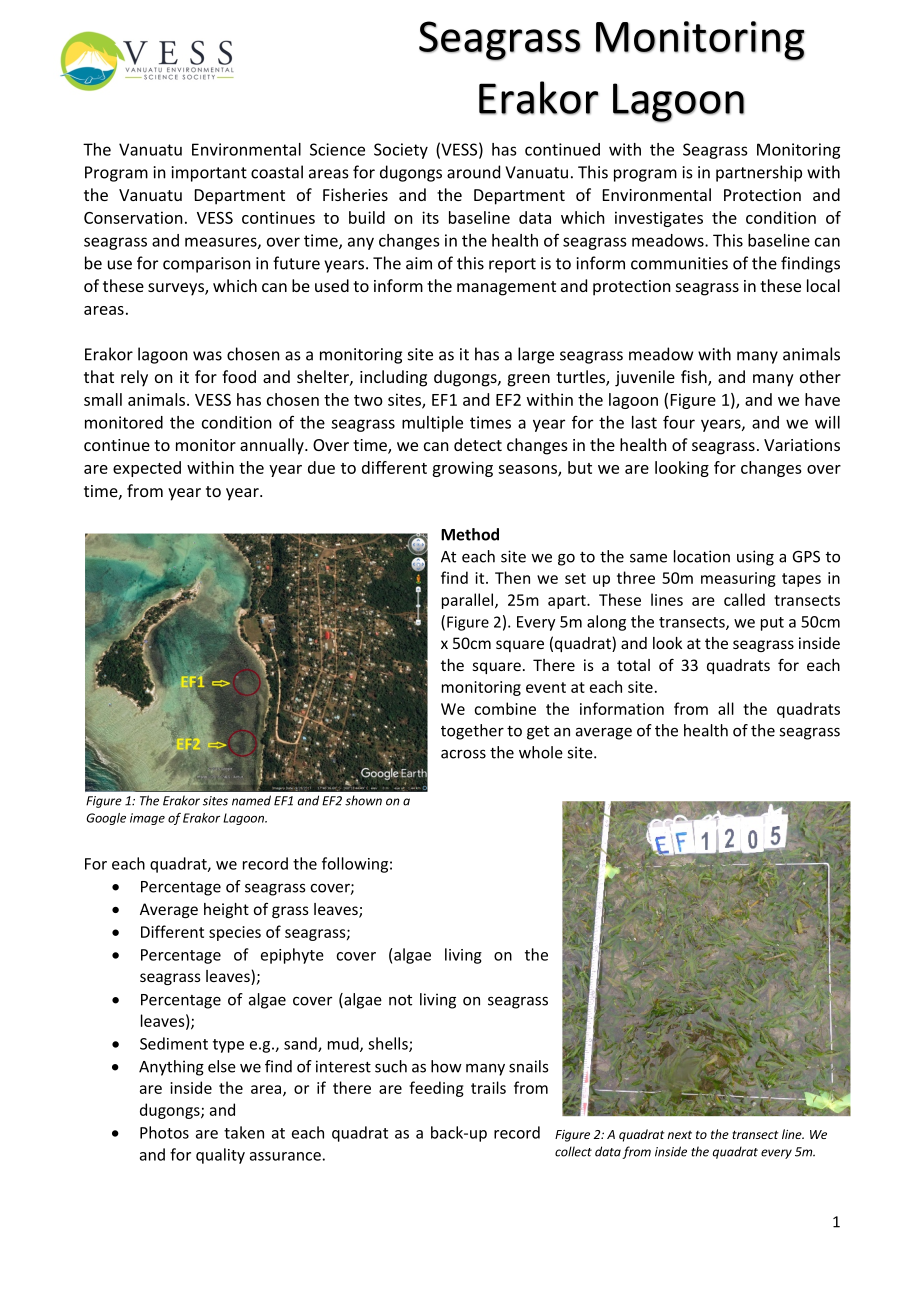 The height and width of the page is (1308, 924). I want to click on growing, so click(462, 469).
